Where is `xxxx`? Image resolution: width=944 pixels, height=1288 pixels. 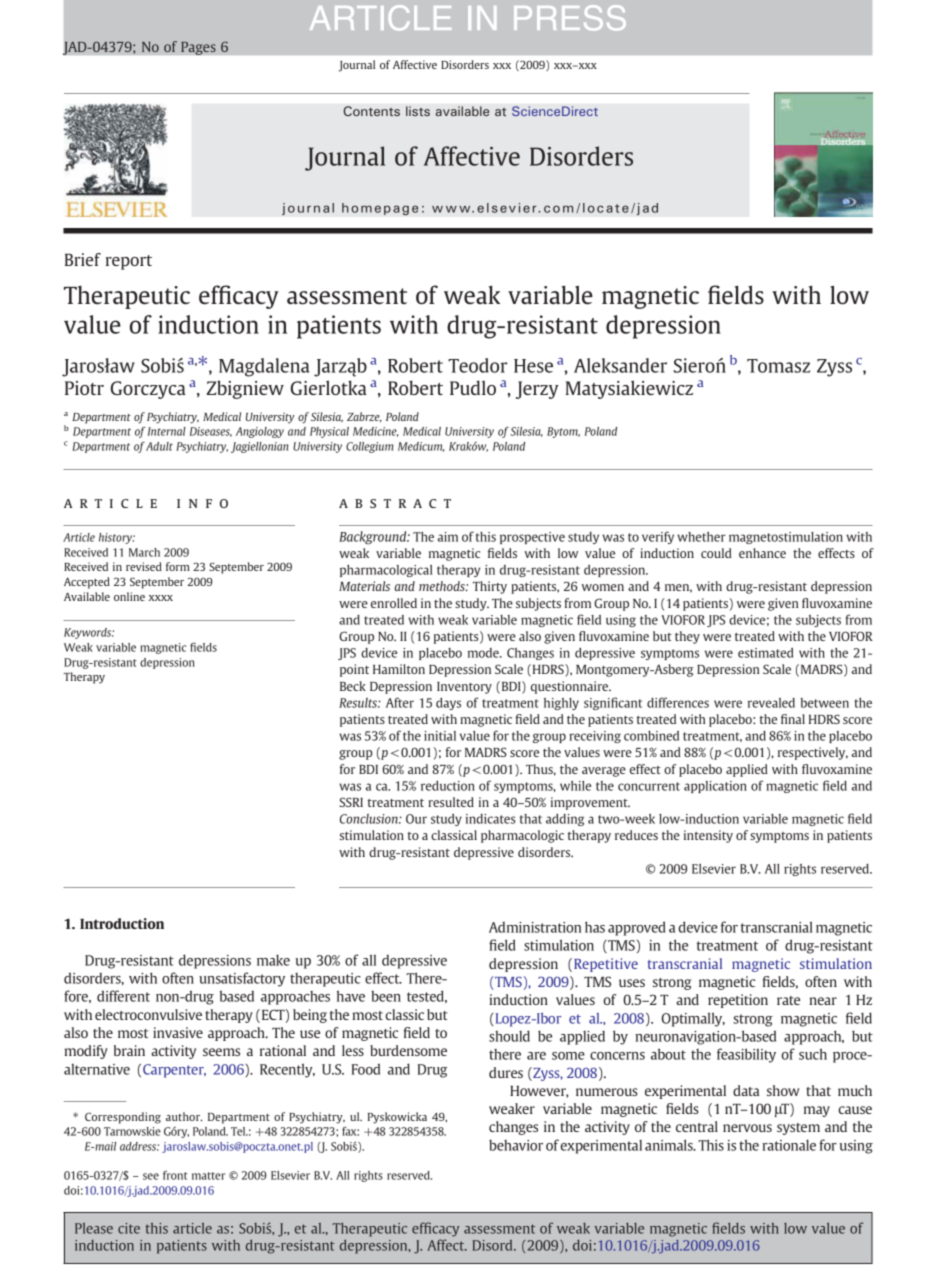
xxxx is located at coordinates (161, 598).
